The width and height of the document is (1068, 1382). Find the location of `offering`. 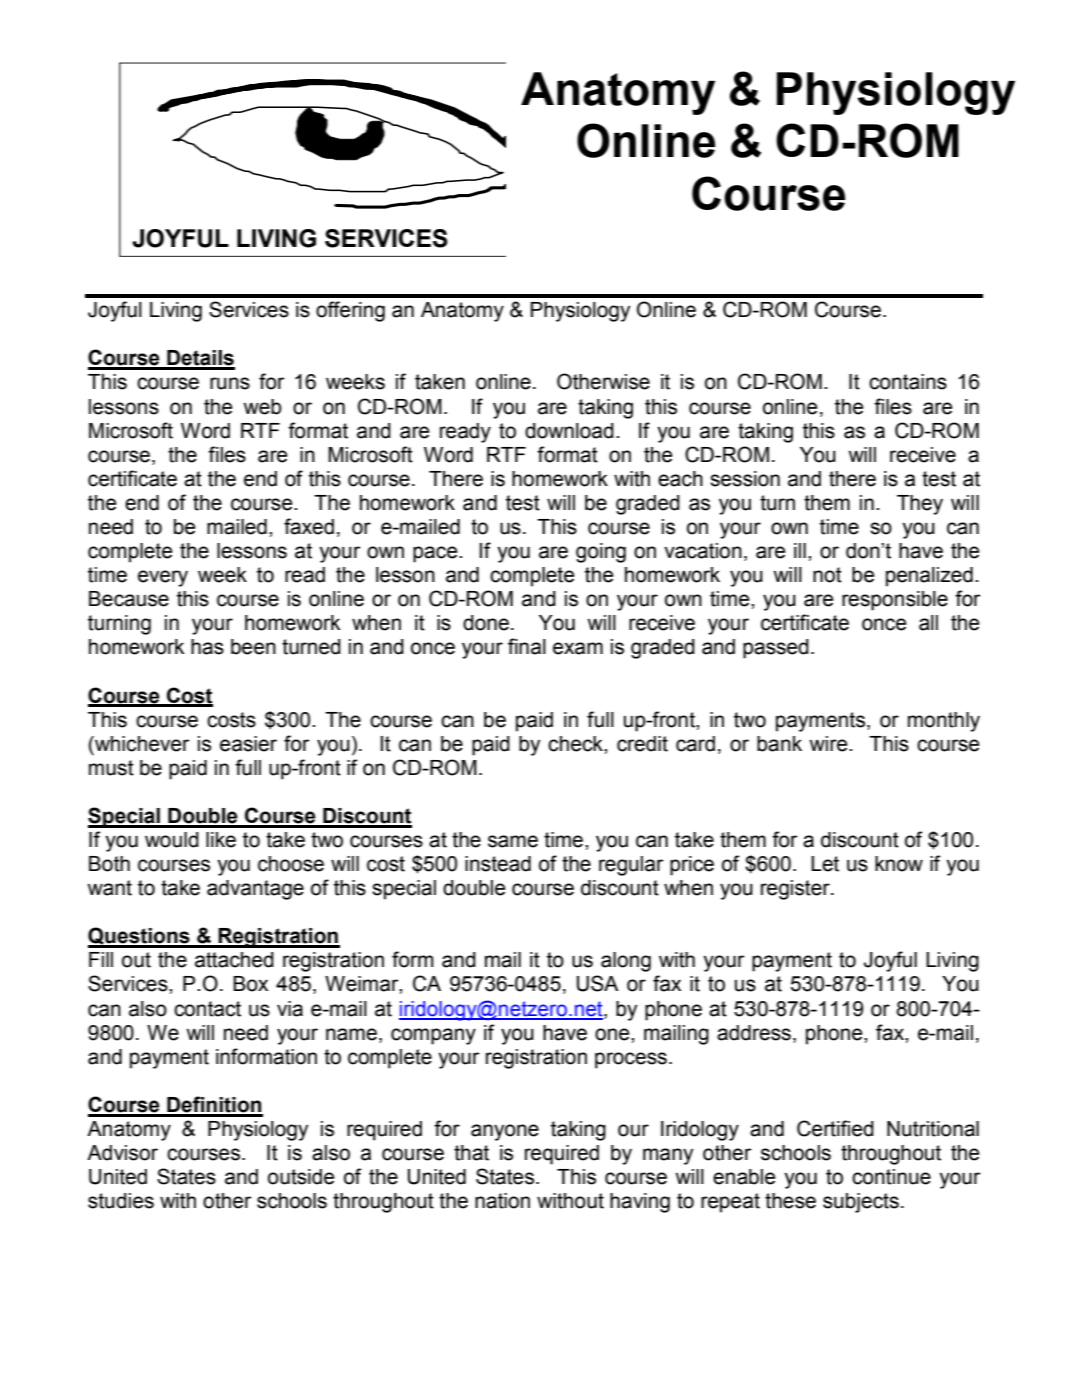

offering is located at coordinates (350, 311).
